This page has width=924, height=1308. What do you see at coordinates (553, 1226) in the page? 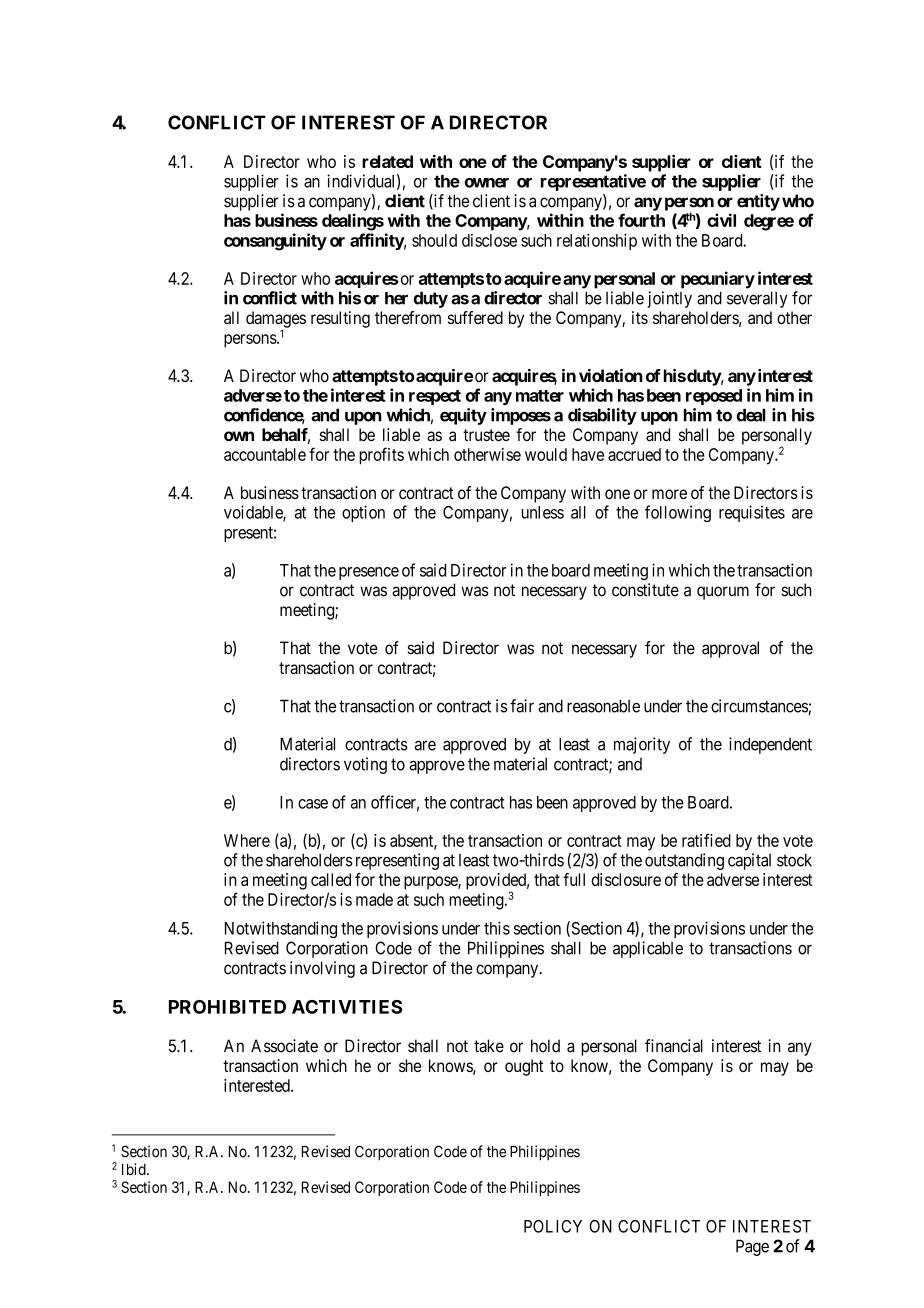
I see `POLICY` at bounding box center [553, 1226].
